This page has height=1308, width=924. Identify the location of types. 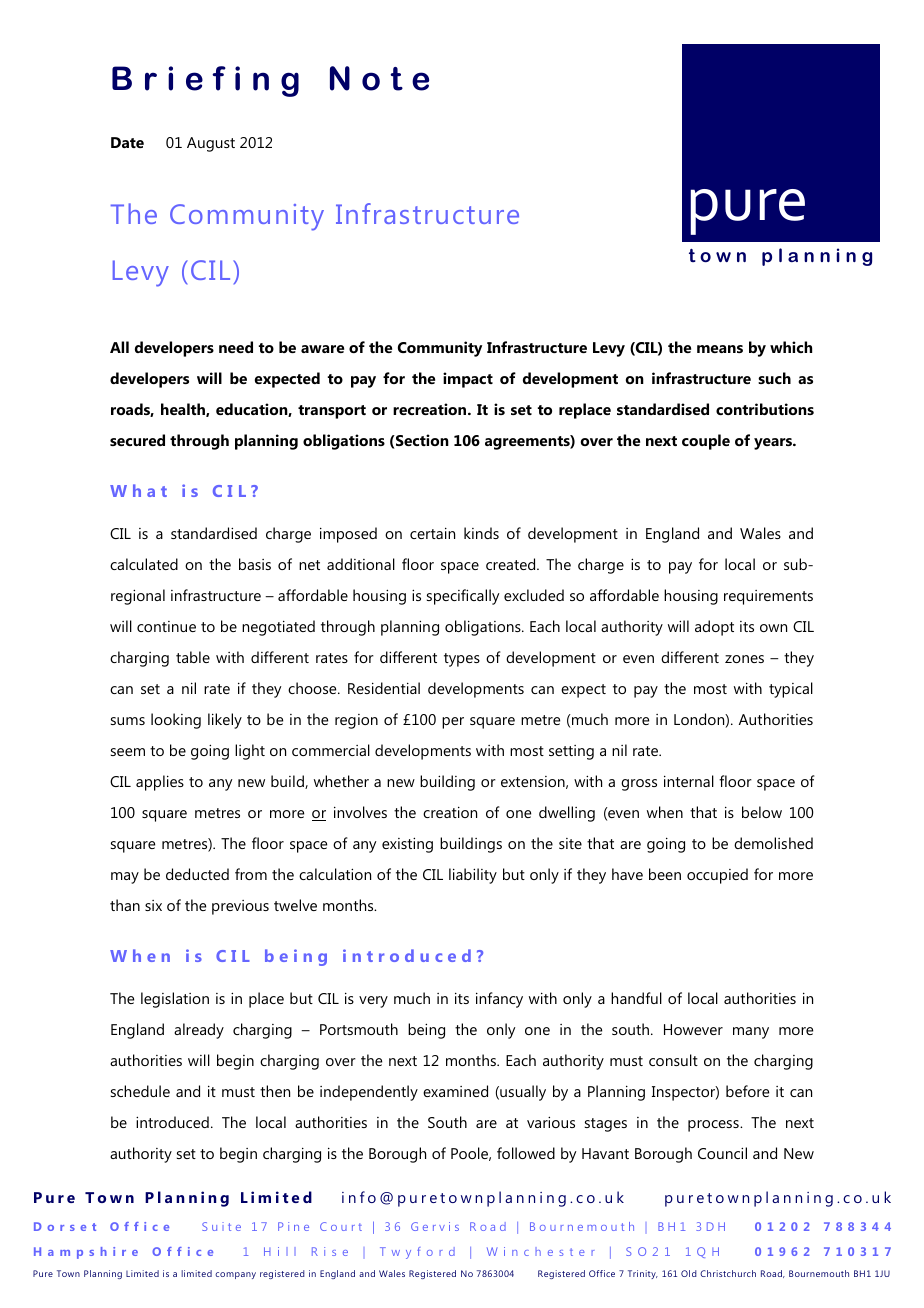
(462, 660).
